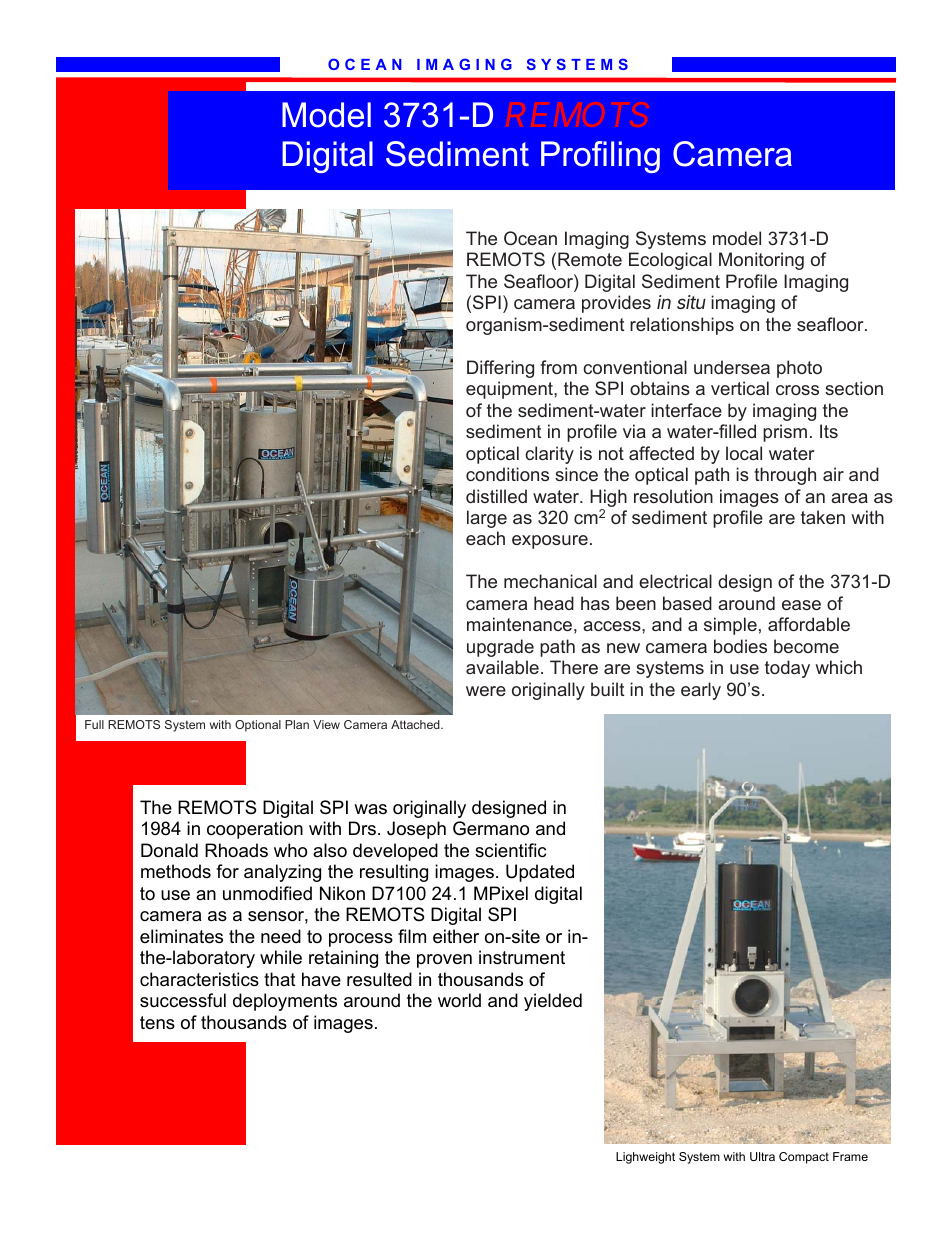  What do you see at coordinates (157, 1023) in the screenshot?
I see `tens` at bounding box center [157, 1023].
